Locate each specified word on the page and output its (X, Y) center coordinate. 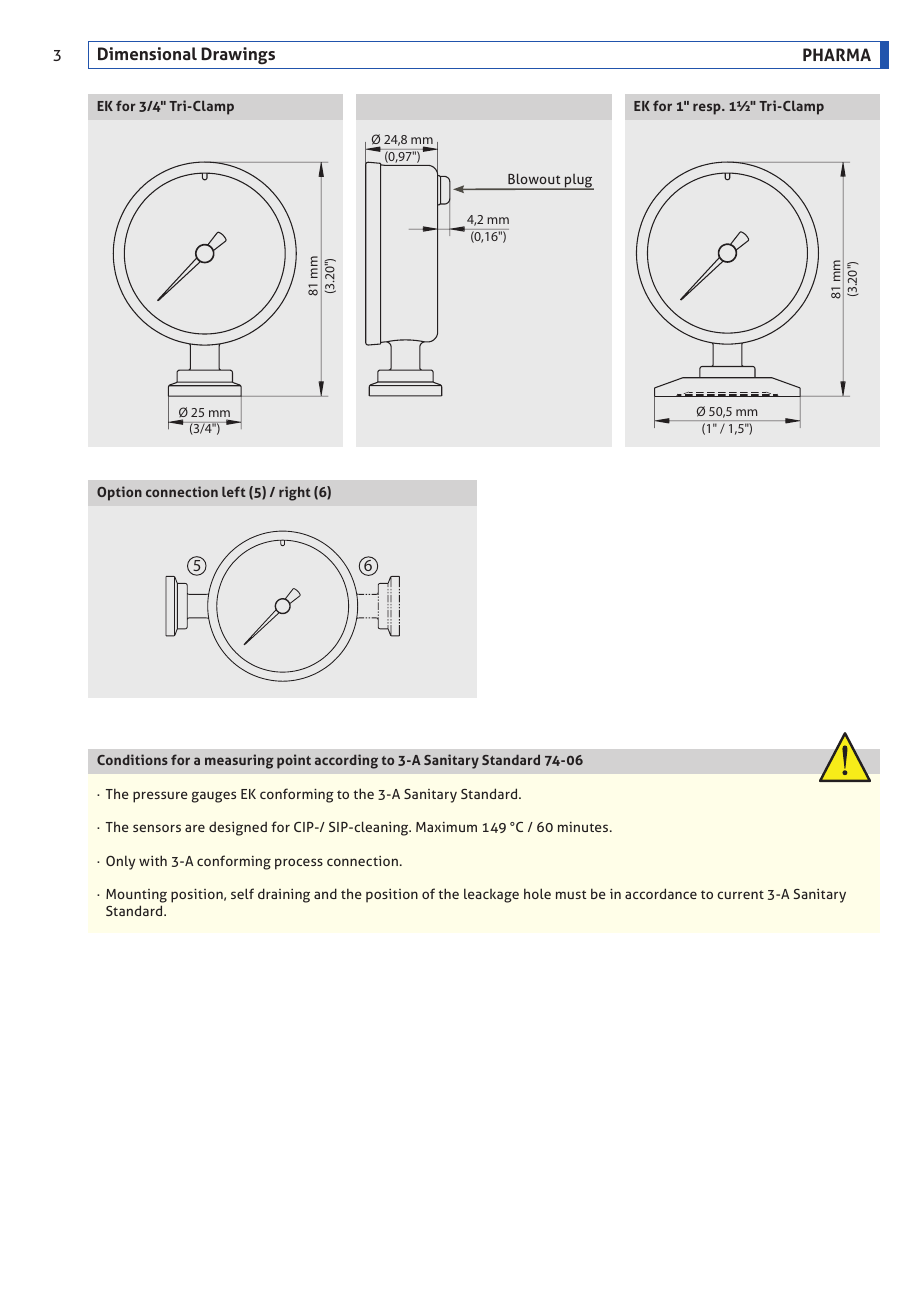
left (234, 491)
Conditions (132, 759)
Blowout (534, 178)
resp (708, 109)
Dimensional (147, 53)
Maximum (446, 827)
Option (119, 493)
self (242, 893)
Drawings (238, 56)
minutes (584, 827)
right (295, 493)
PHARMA (837, 54)
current (740, 894)
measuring (239, 761)
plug (578, 182)
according (346, 761)
